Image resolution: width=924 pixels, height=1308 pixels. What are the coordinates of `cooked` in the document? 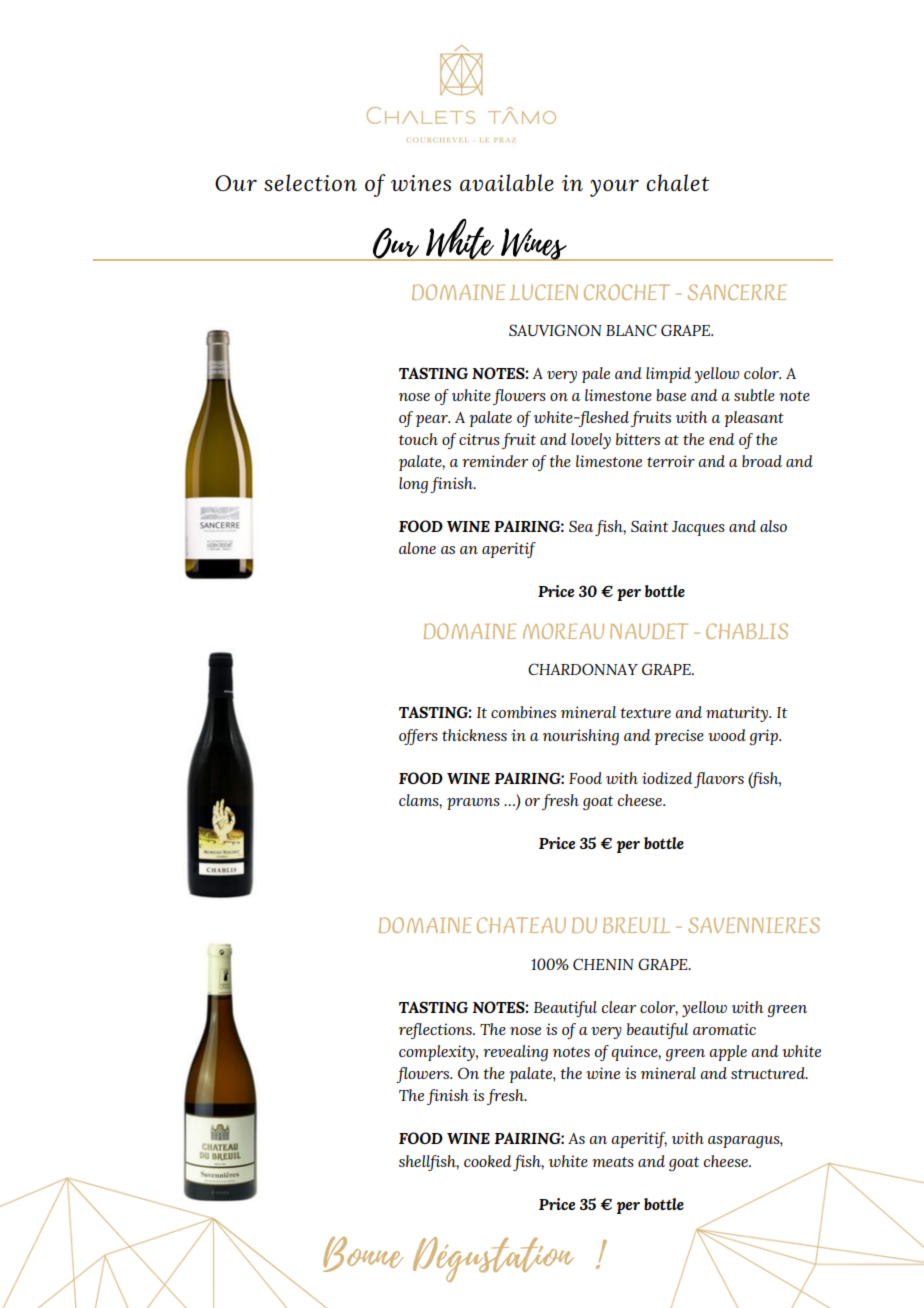 It's located at (488, 1161).
